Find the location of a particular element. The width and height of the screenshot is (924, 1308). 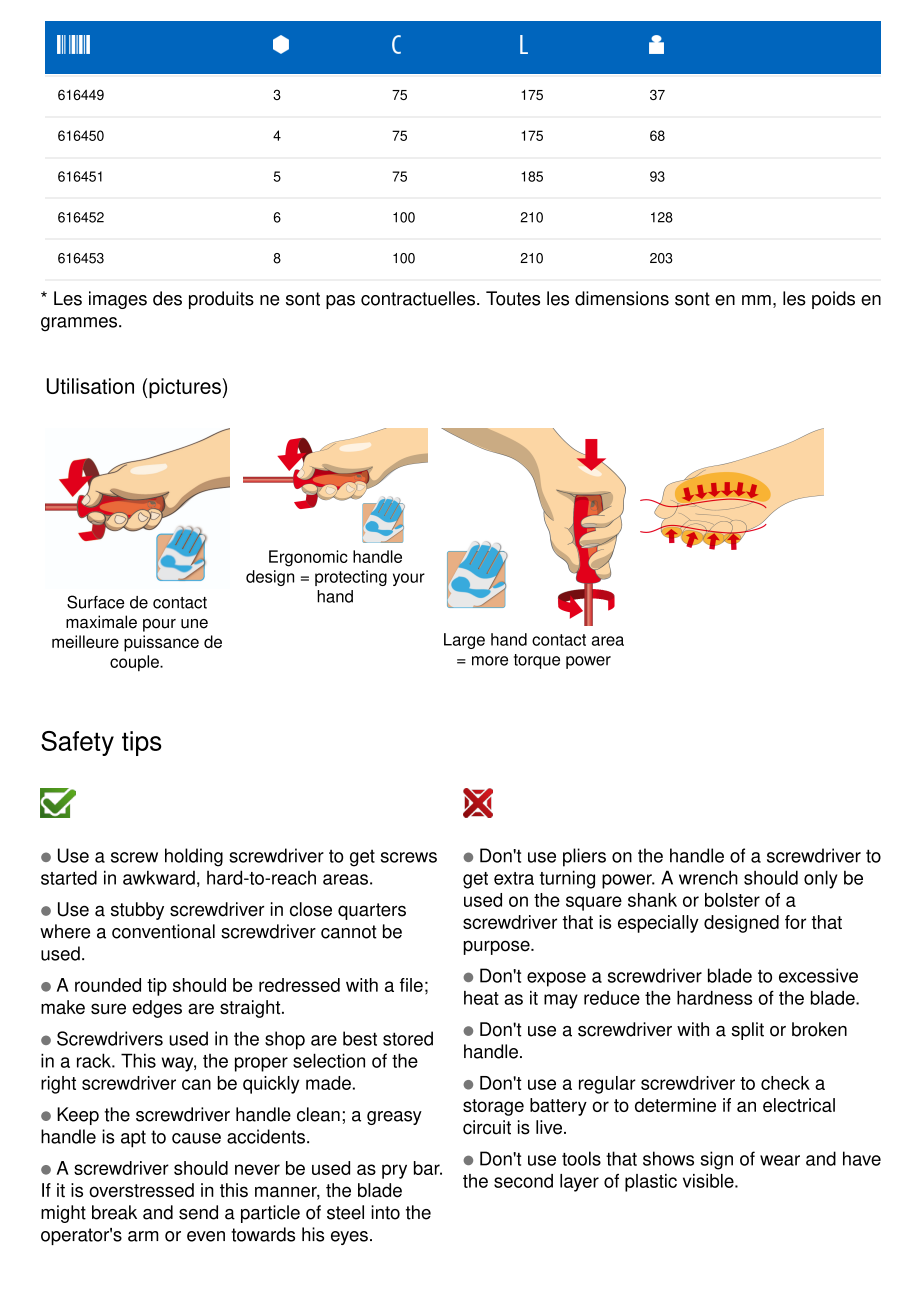

overstressed is located at coordinates (141, 1190).
